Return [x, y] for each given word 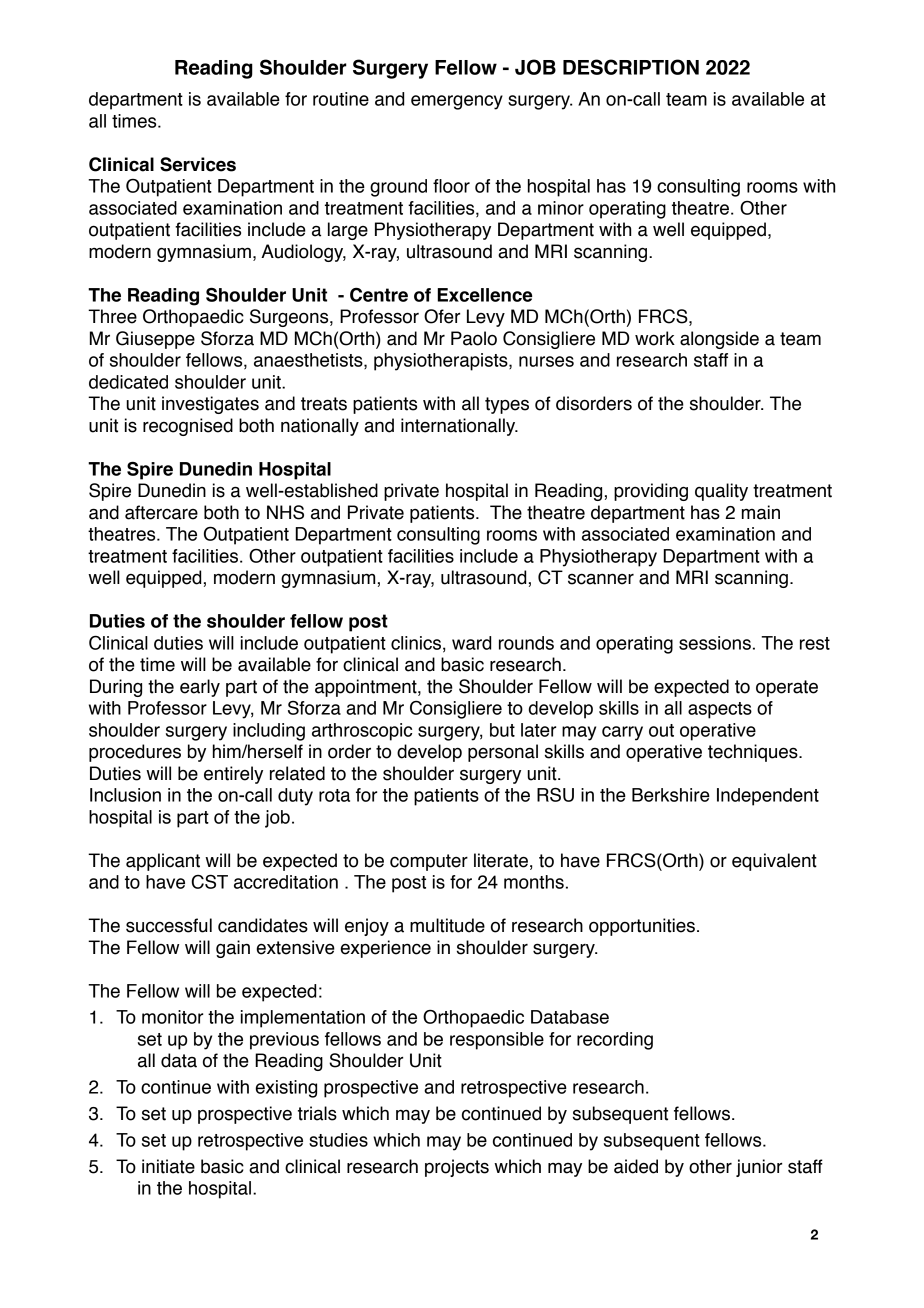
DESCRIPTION [631, 67]
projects [457, 1168]
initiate [168, 1166]
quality [721, 492]
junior [759, 1168]
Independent [768, 797]
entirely [233, 775]
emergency [457, 102]
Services [198, 164]
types [507, 405]
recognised [188, 427]
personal [503, 753]
